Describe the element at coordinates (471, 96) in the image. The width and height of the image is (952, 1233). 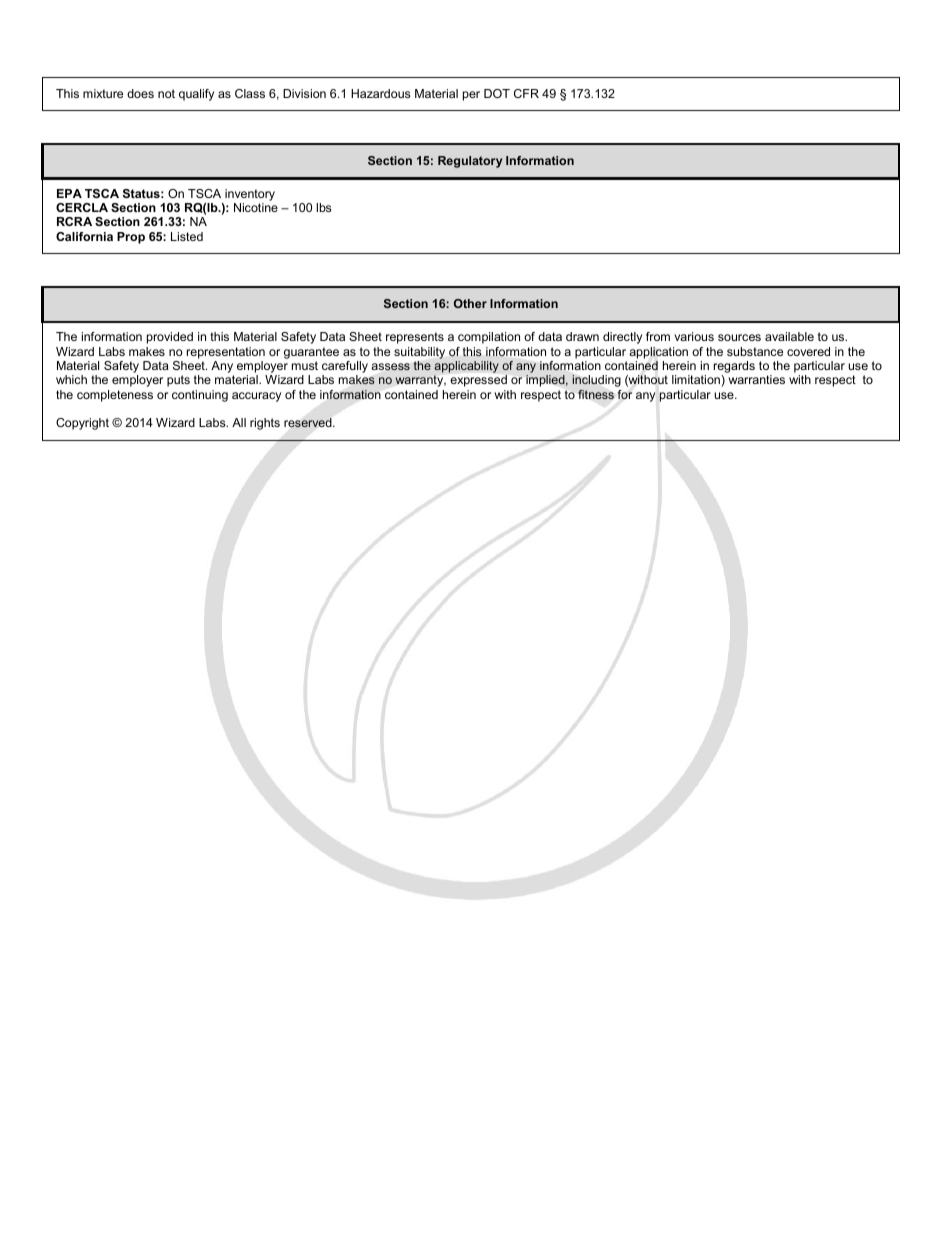
I see `per` at that location.
